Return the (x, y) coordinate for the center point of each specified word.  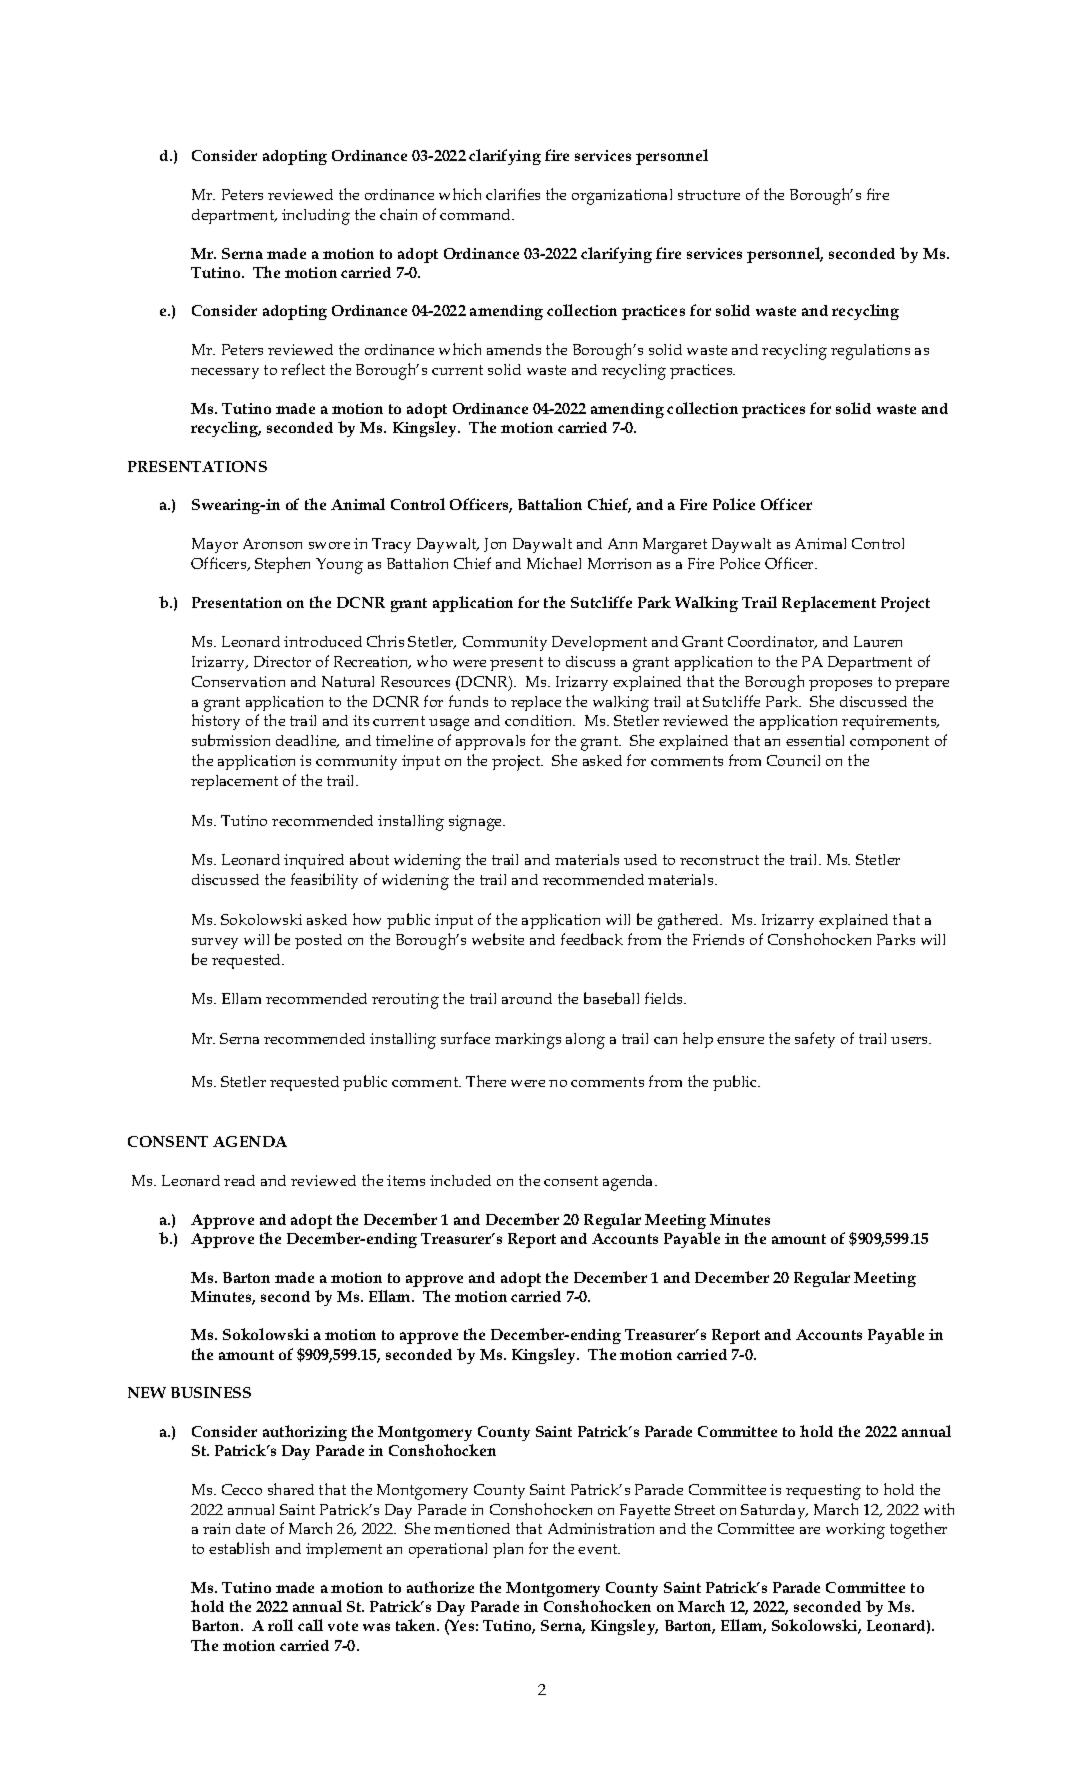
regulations (870, 352)
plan (508, 1550)
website (498, 939)
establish (239, 1548)
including (316, 217)
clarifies (513, 194)
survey (215, 943)
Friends (718, 939)
